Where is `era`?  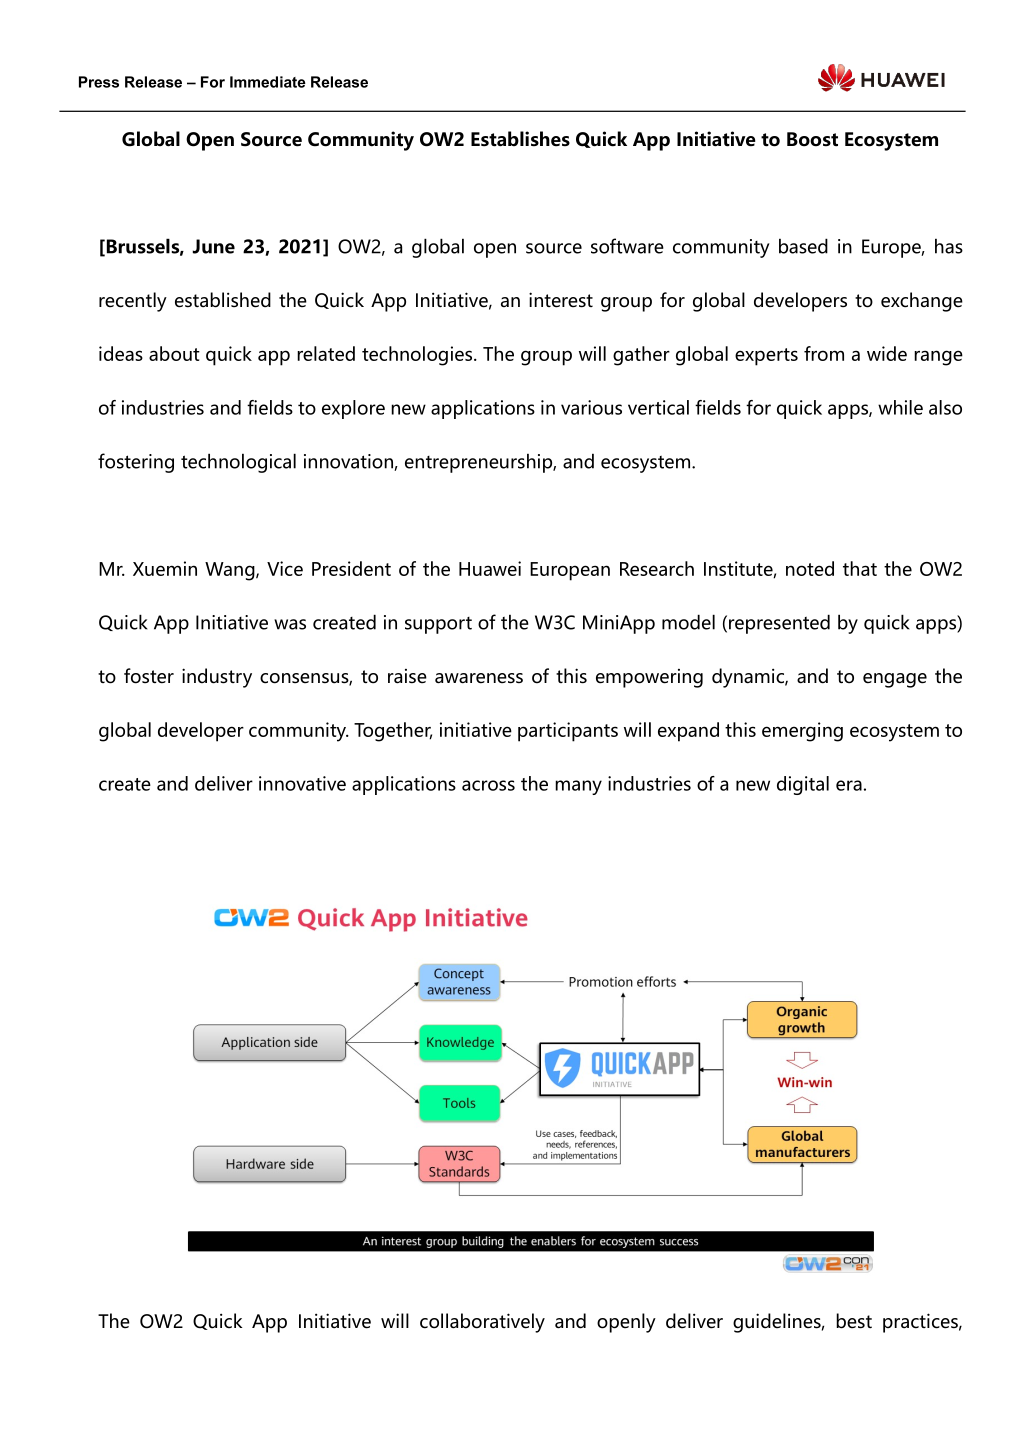 era is located at coordinates (849, 785).
